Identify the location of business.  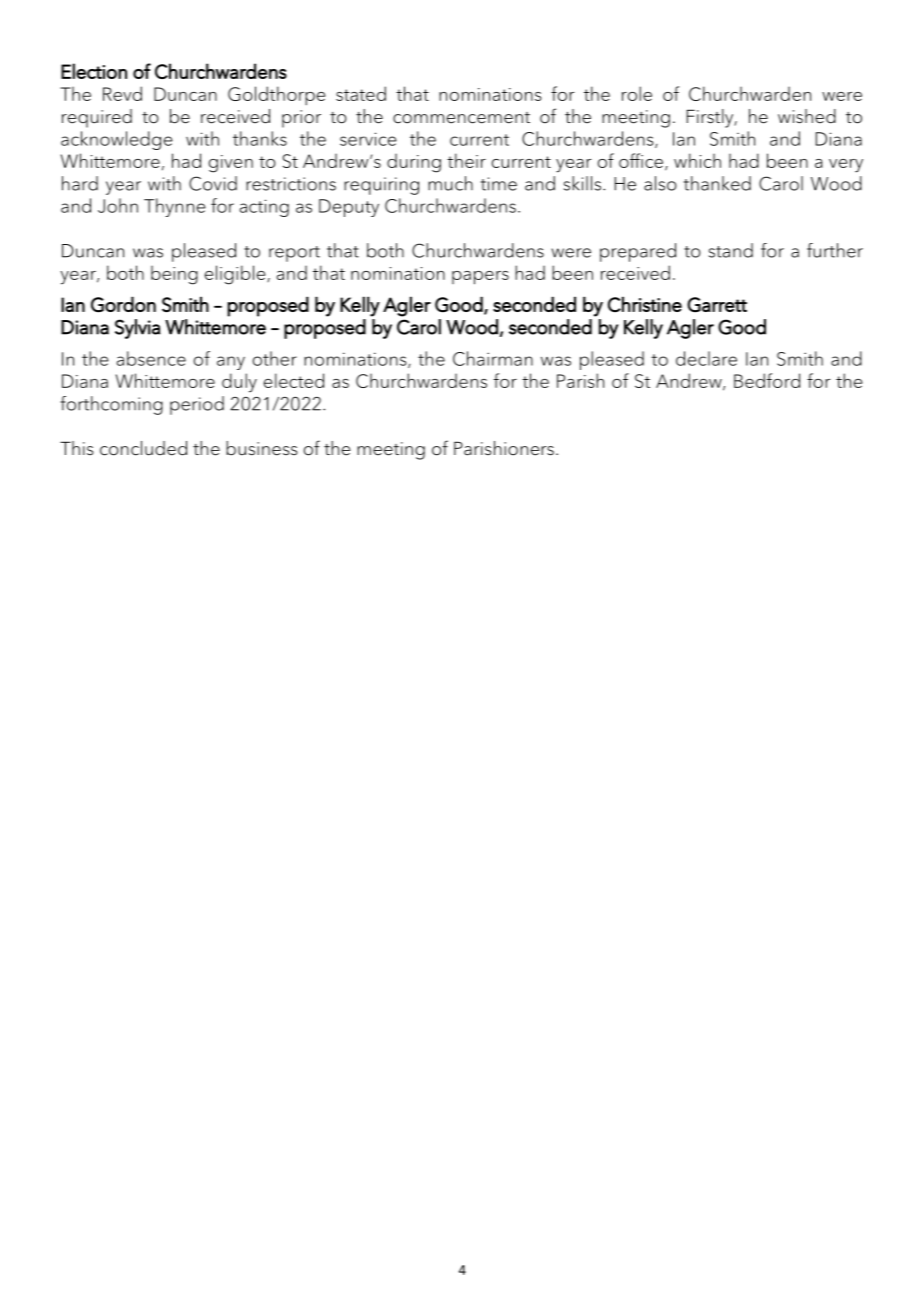
(261, 448).
